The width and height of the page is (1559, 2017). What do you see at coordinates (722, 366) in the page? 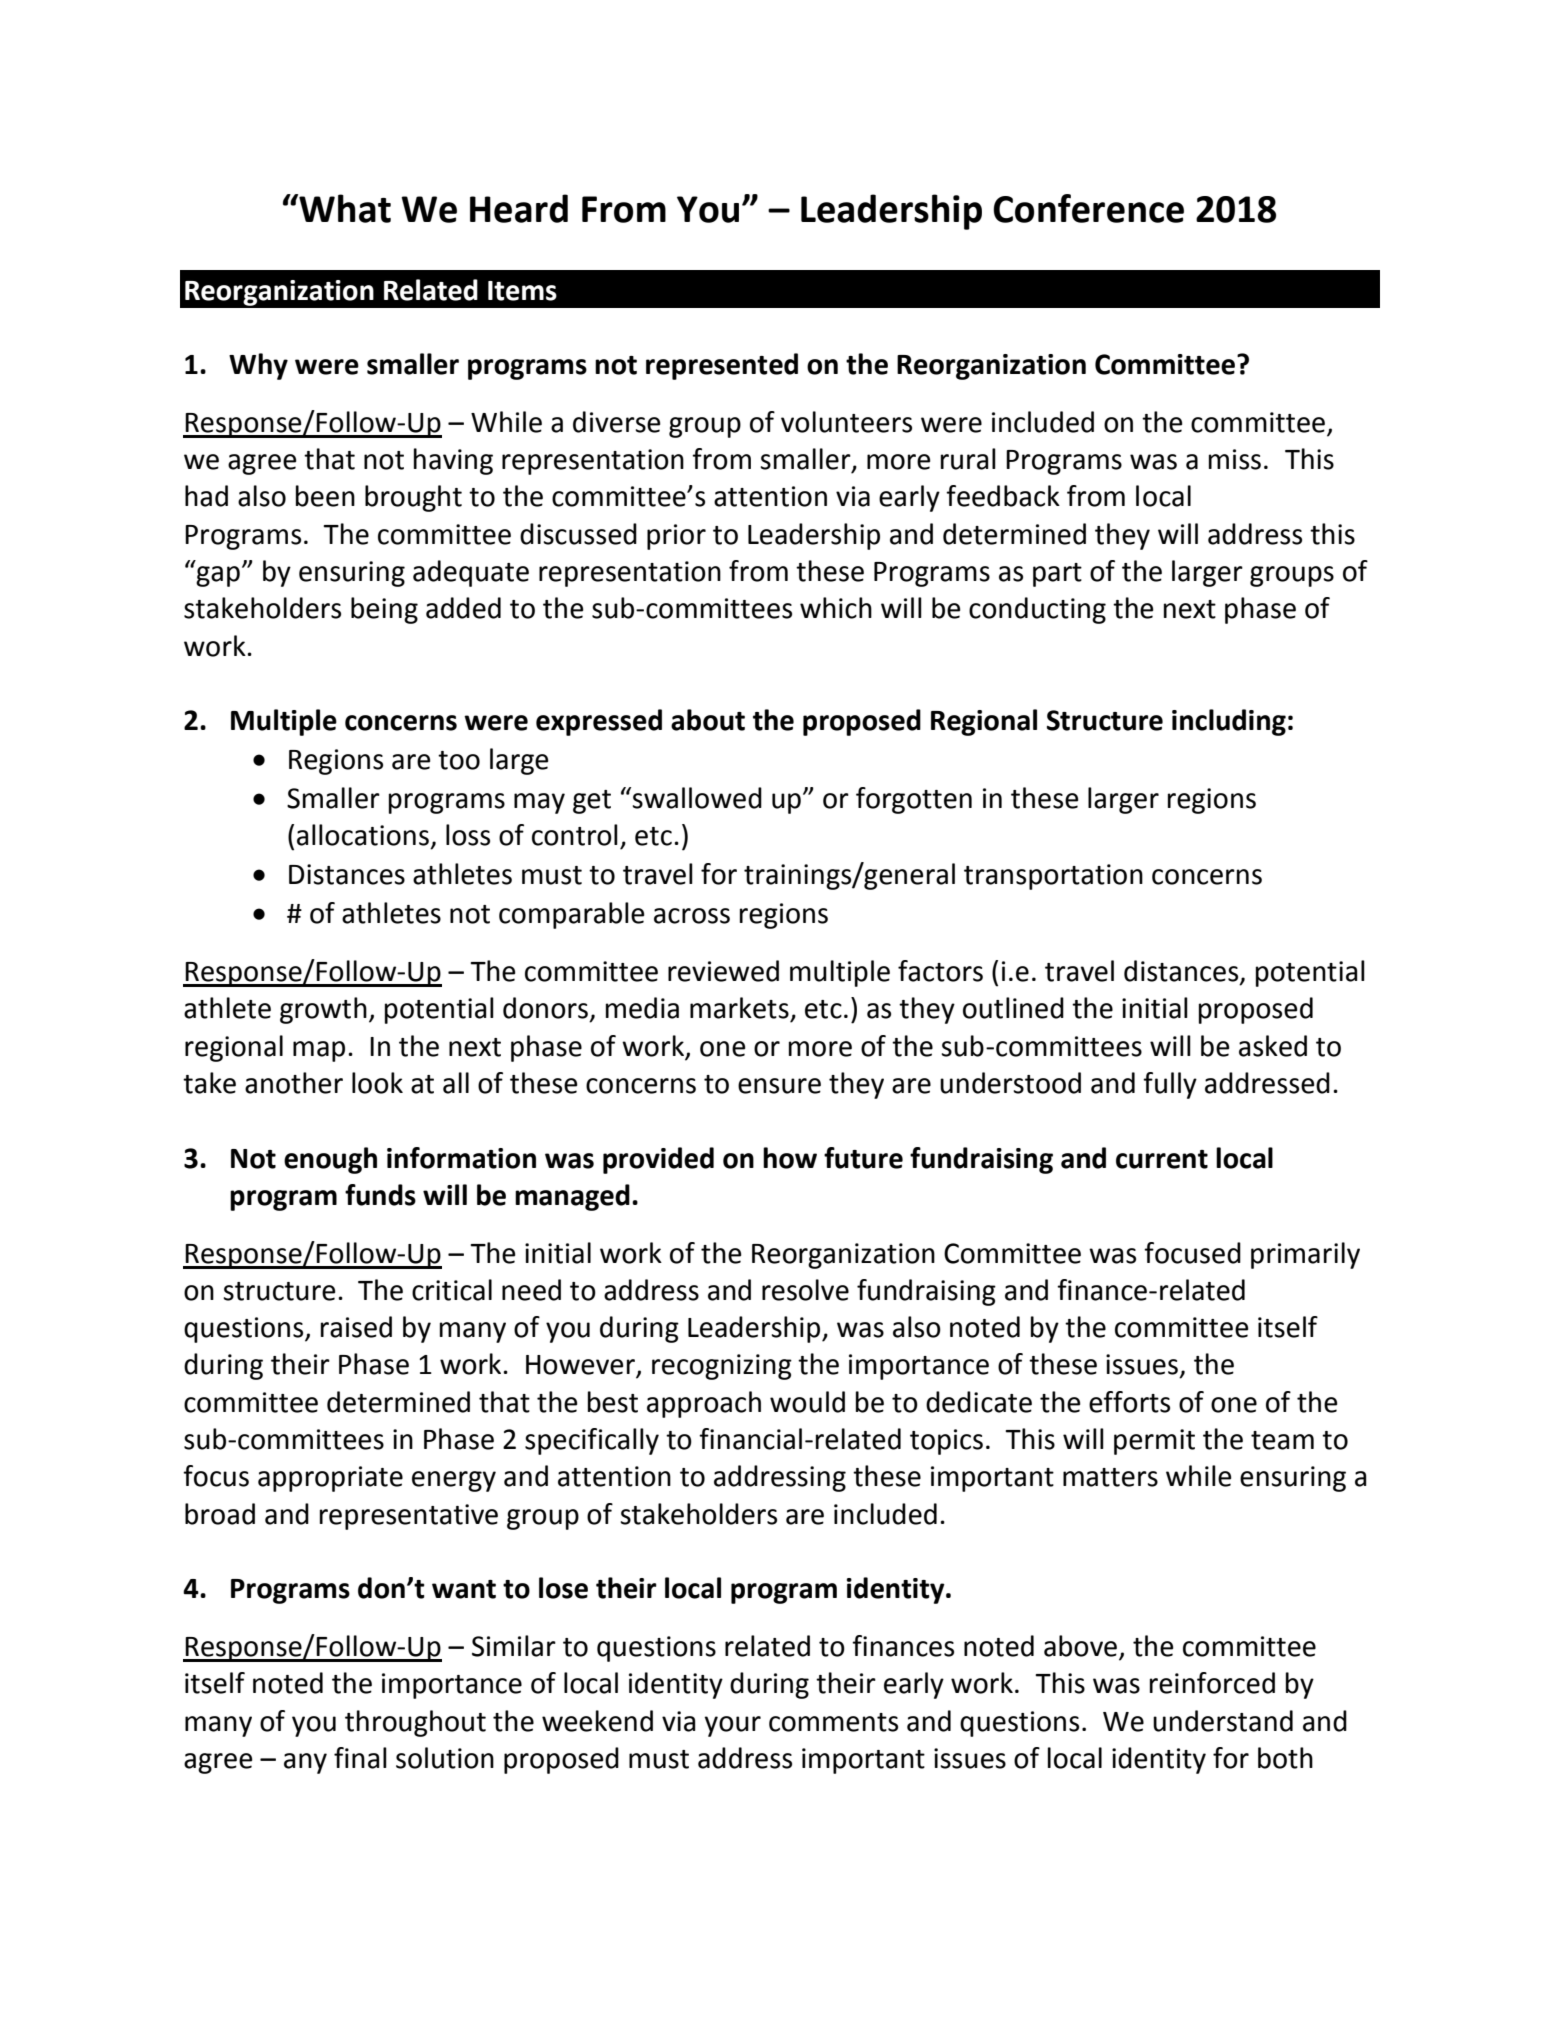
I see `represented` at bounding box center [722, 366].
